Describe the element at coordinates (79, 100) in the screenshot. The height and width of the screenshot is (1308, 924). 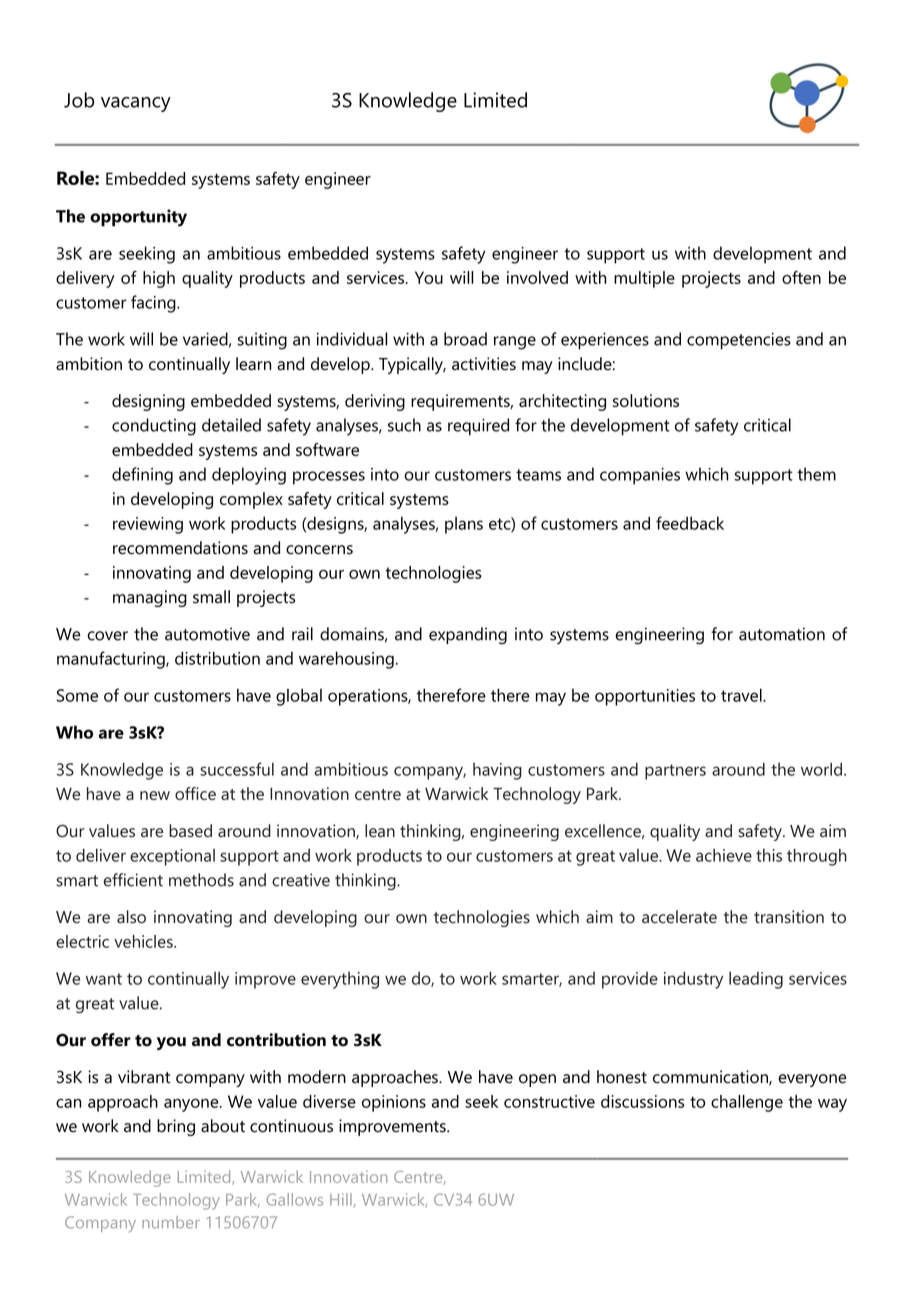
I see `Job` at that location.
